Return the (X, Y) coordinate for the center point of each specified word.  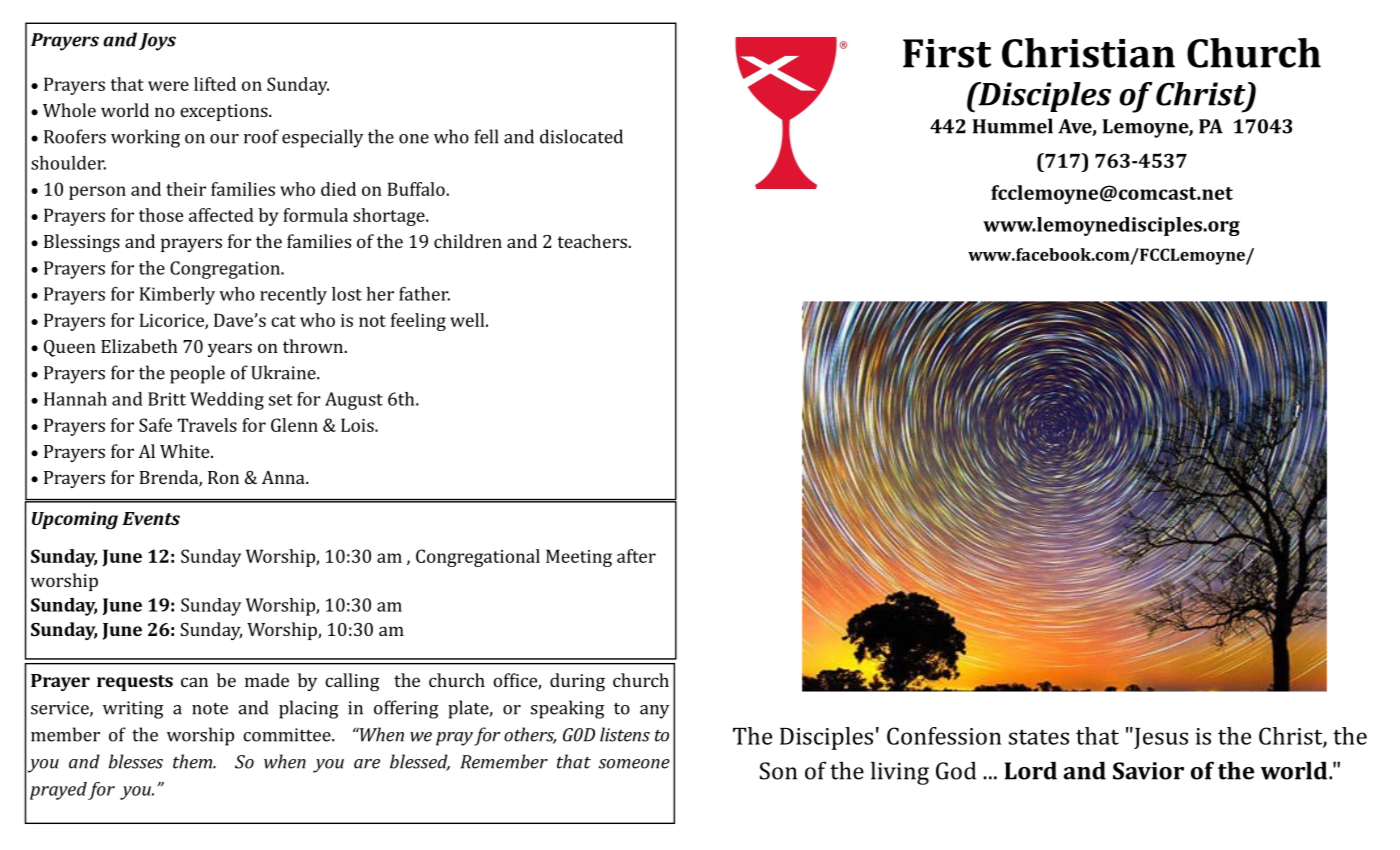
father (424, 294)
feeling (418, 322)
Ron (223, 477)
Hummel (1013, 126)
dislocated (581, 136)
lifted (215, 84)
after (636, 556)
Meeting (579, 558)
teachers (593, 241)
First (947, 53)
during (577, 682)
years (230, 350)
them (193, 761)
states (1039, 737)
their (186, 189)
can (194, 682)
